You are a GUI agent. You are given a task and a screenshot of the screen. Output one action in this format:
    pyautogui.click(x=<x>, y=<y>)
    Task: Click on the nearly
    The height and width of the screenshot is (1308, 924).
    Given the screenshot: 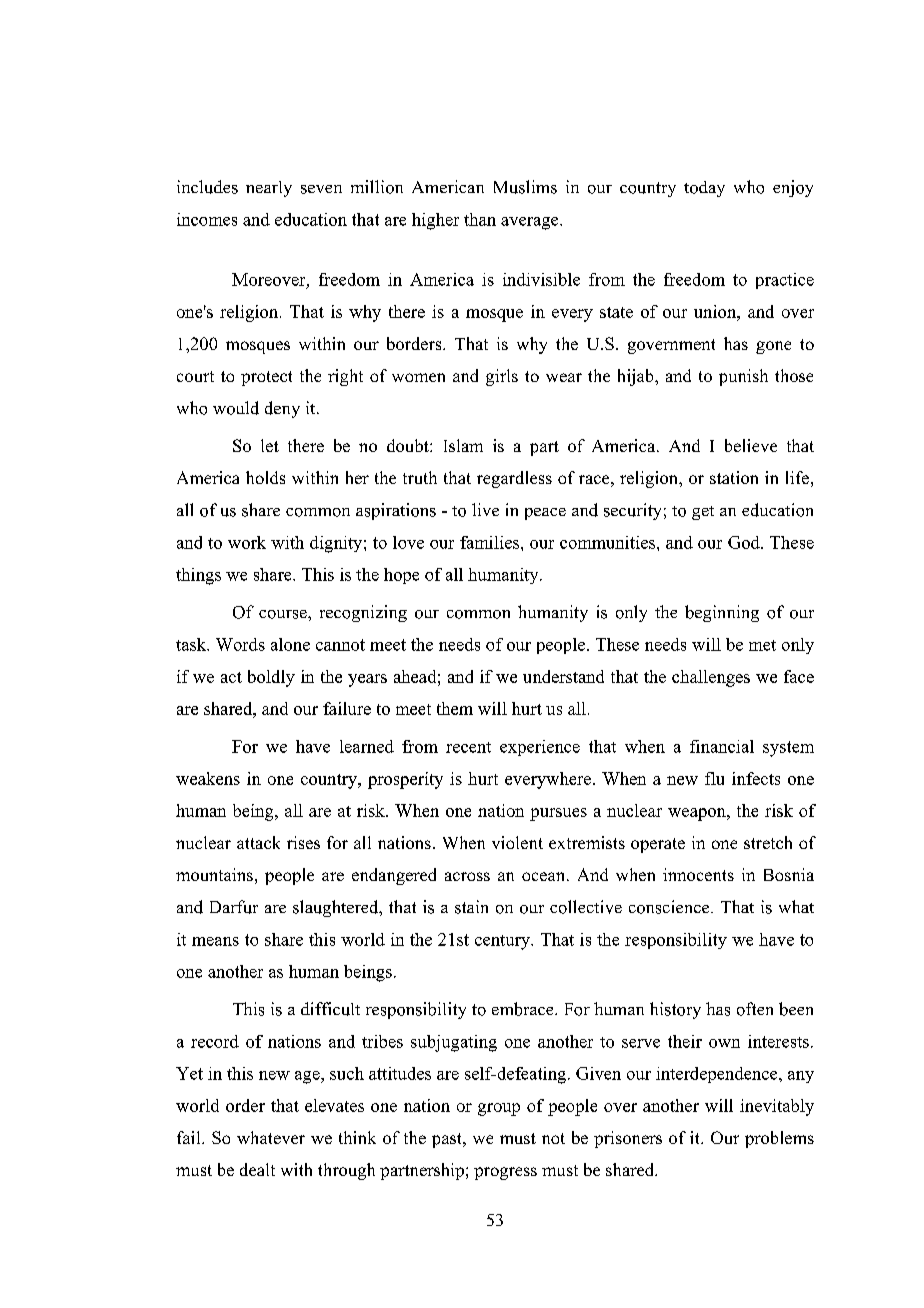 What is the action you would take?
    pyautogui.click(x=269, y=189)
